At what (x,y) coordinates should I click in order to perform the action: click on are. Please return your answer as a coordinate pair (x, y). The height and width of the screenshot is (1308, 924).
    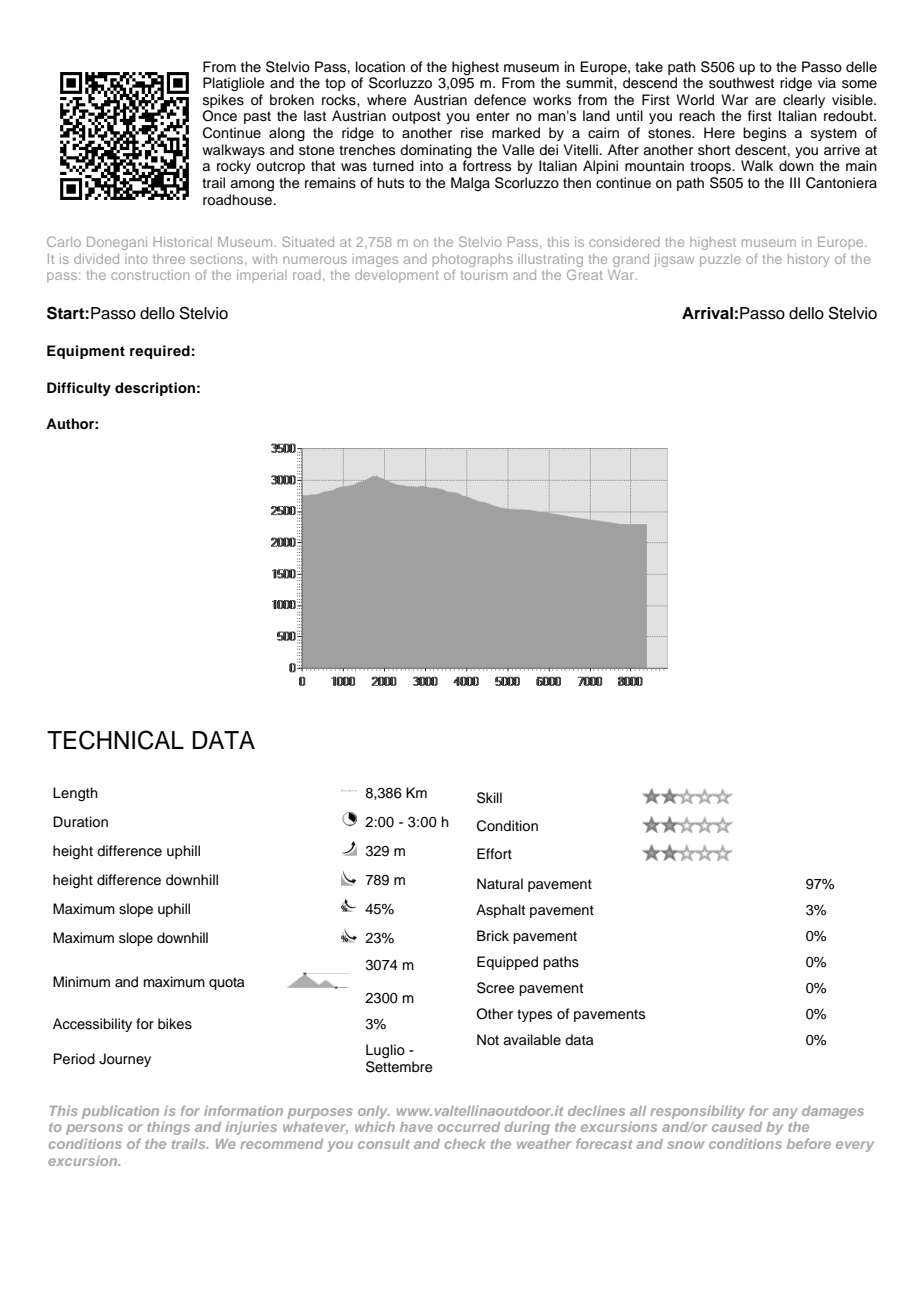
    Looking at the image, I should click on (765, 101).
